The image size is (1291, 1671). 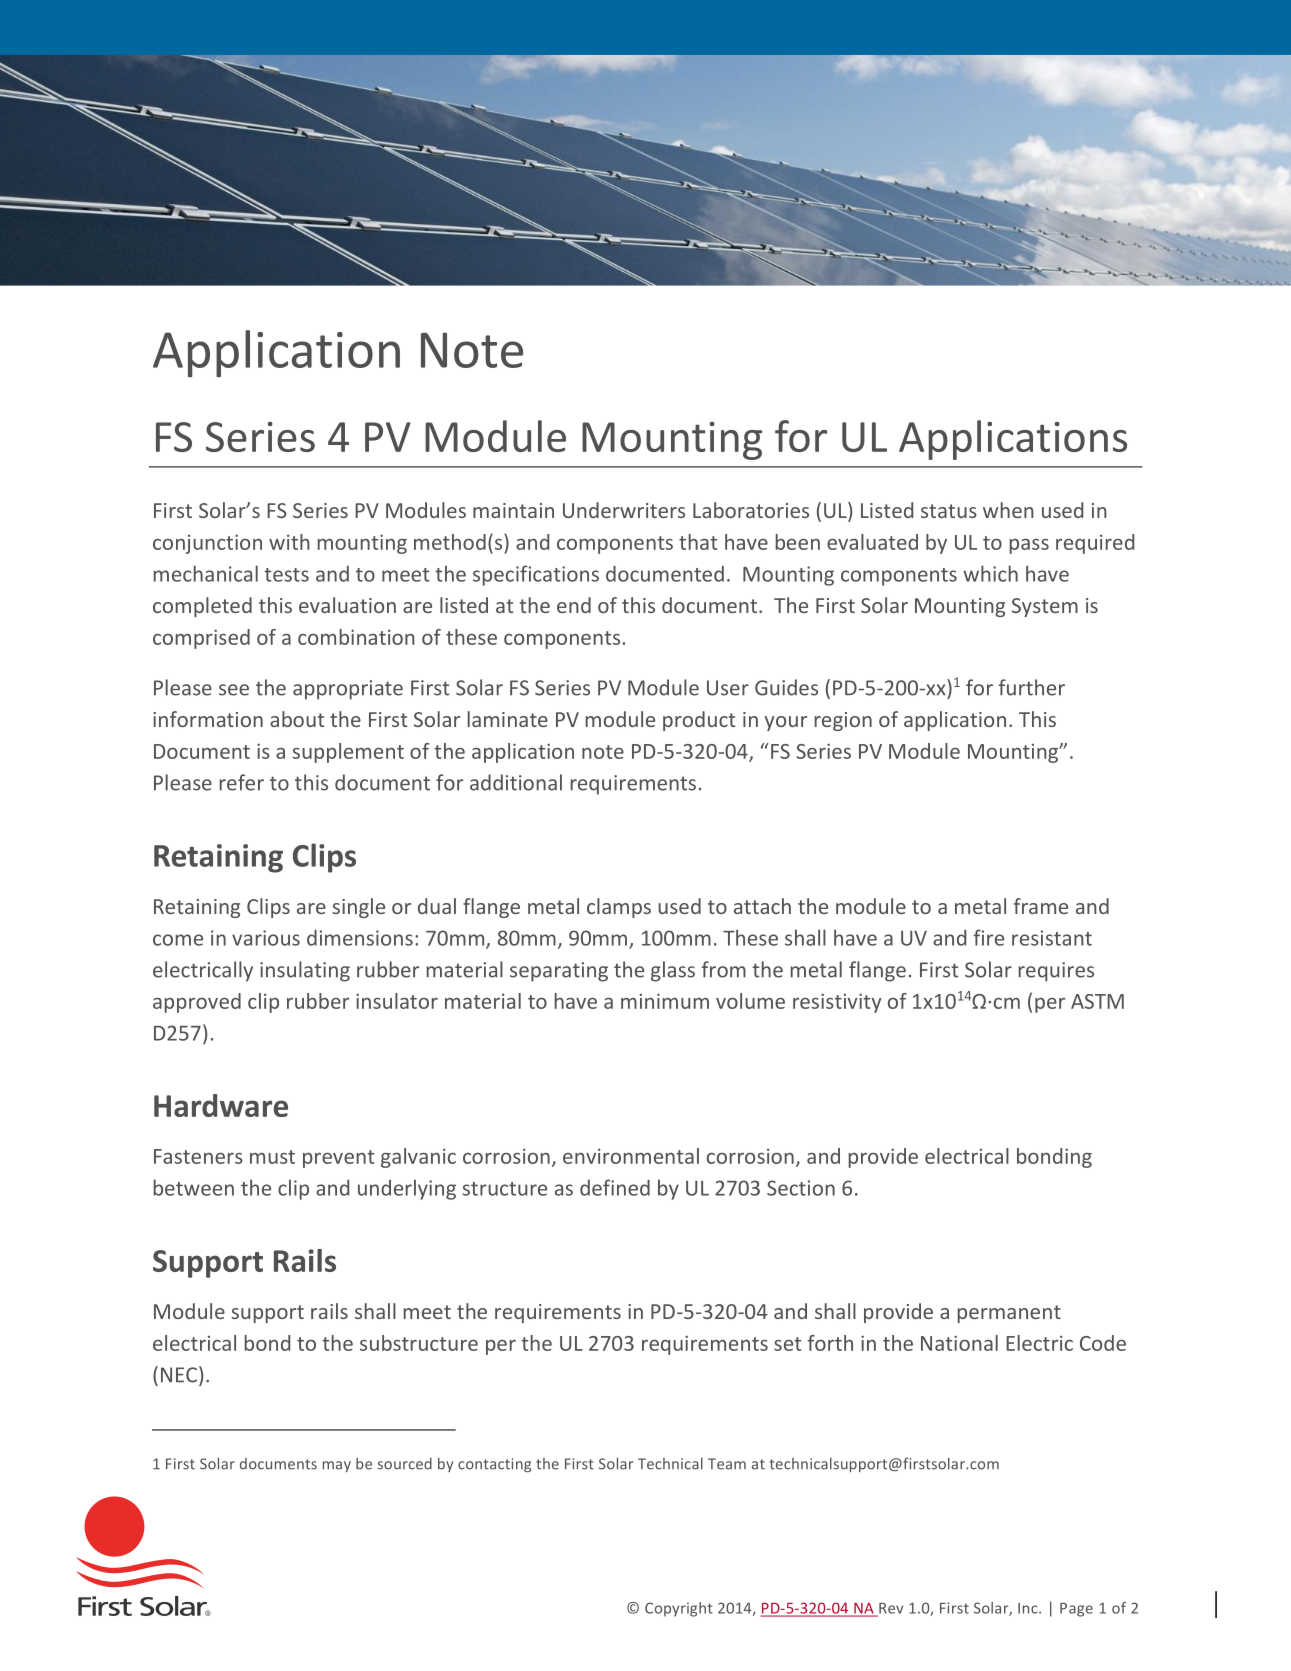 I want to click on with, so click(x=289, y=542).
